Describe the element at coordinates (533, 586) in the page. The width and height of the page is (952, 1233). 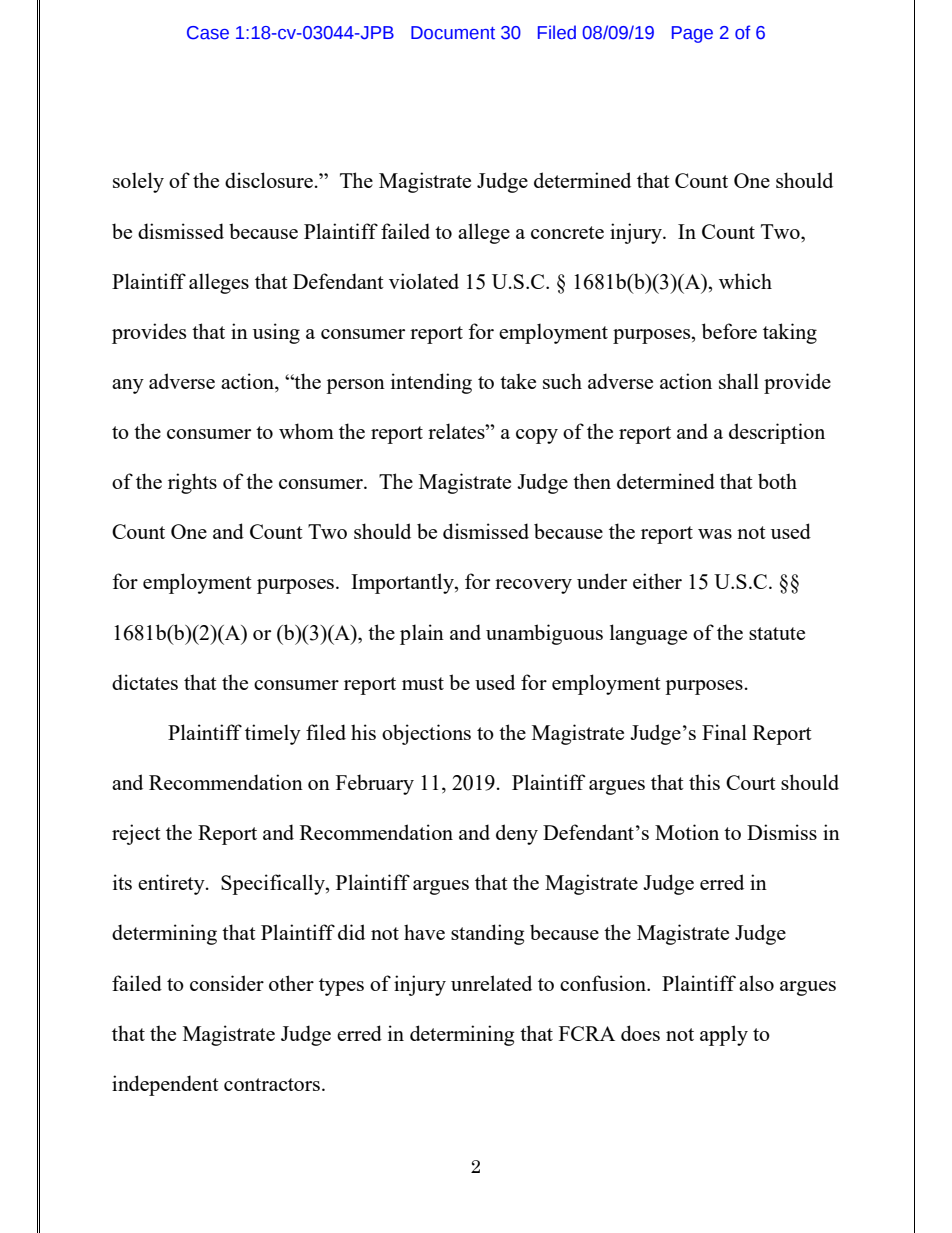
I see `recovery` at that location.
